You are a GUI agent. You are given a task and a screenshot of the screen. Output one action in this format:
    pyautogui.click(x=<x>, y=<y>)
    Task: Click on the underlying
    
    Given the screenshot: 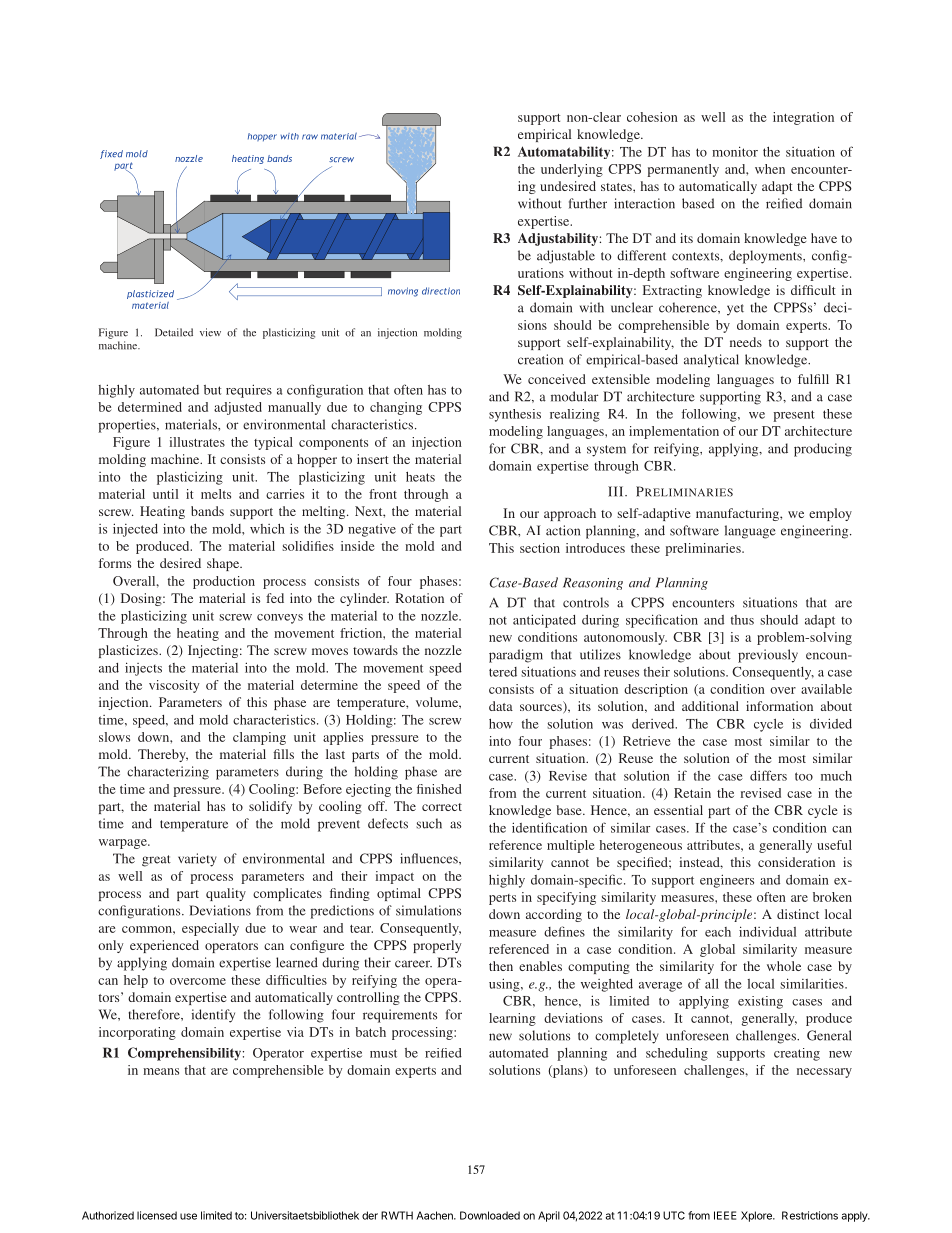 What is the action you would take?
    pyautogui.click(x=572, y=170)
